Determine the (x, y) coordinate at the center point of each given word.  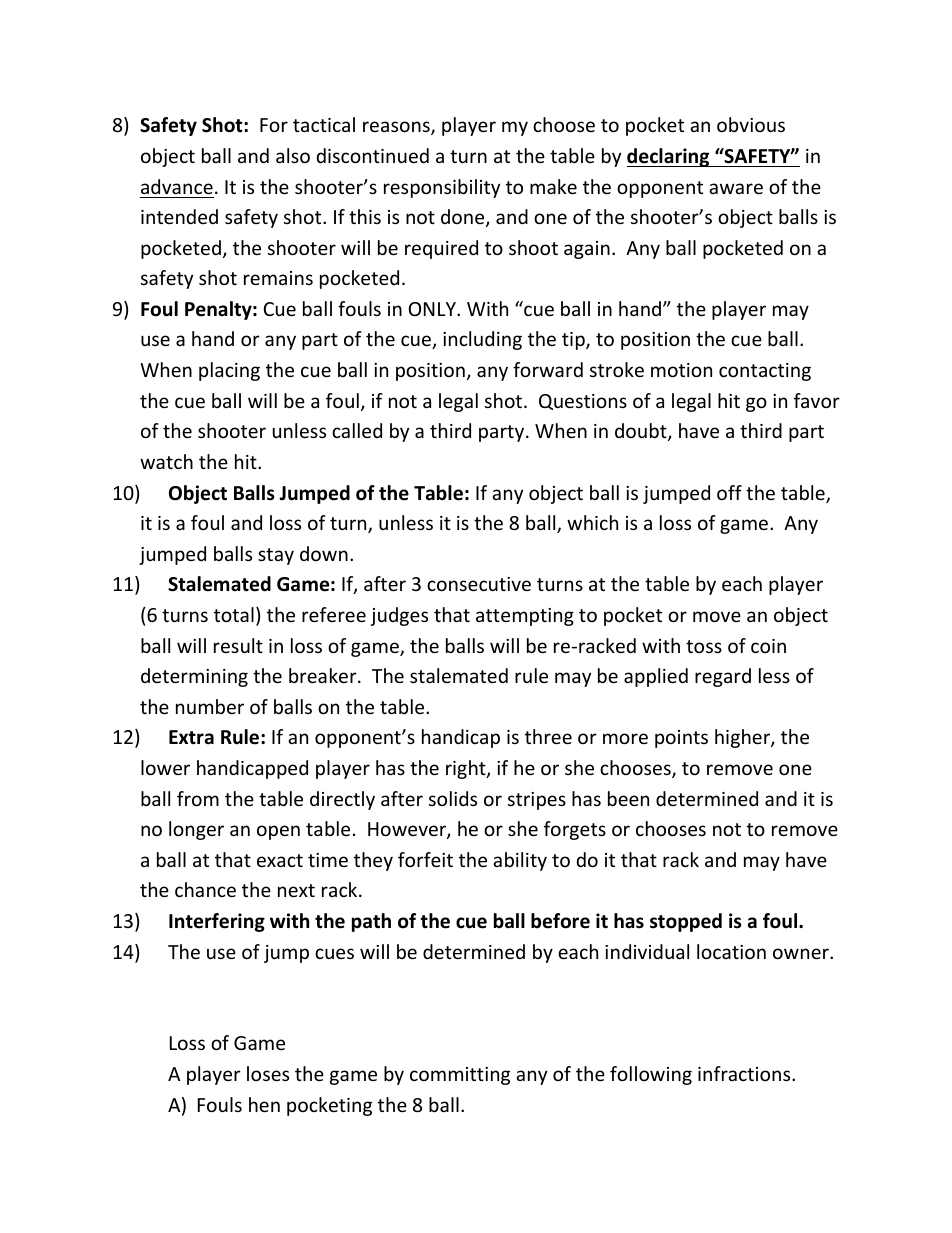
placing (229, 371)
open (278, 832)
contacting (765, 372)
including (482, 340)
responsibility (442, 188)
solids (453, 798)
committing (460, 1076)
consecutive (479, 584)
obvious (751, 124)
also (293, 155)
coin (768, 646)
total (234, 614)
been (628, 798)
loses (268, 1073)
